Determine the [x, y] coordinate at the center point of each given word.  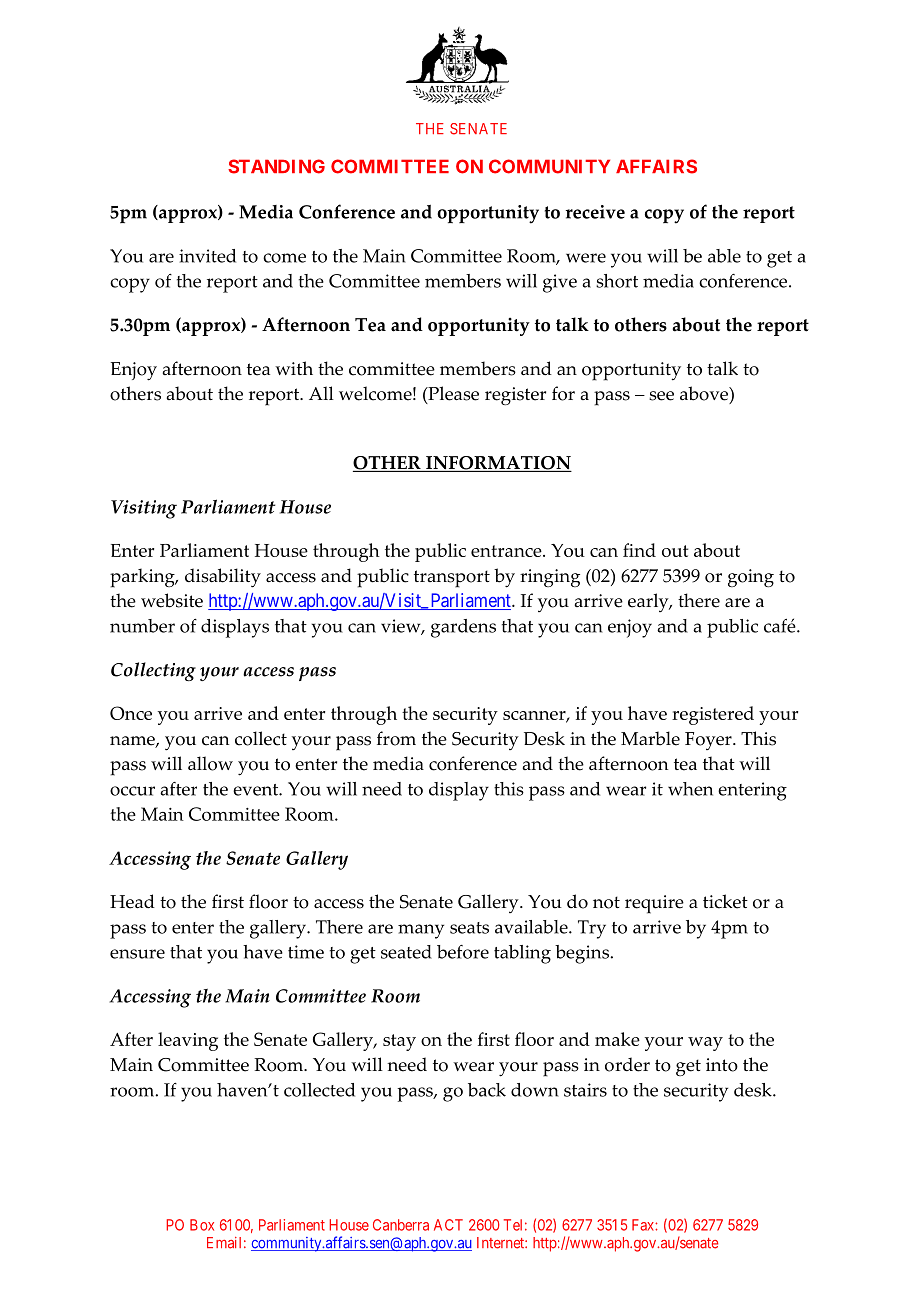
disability [223, 578]
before [463, 952]
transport [452, 579]
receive [595, 212]
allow [210, 763]
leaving [188, 1041]
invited [207, 256]
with [294, 368]
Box [202, 1225]
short [617, 281]
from [396, 738]
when [690, 789]
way [705, 1044]
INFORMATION [498, 464]
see [661, 396]
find [639, 550]
